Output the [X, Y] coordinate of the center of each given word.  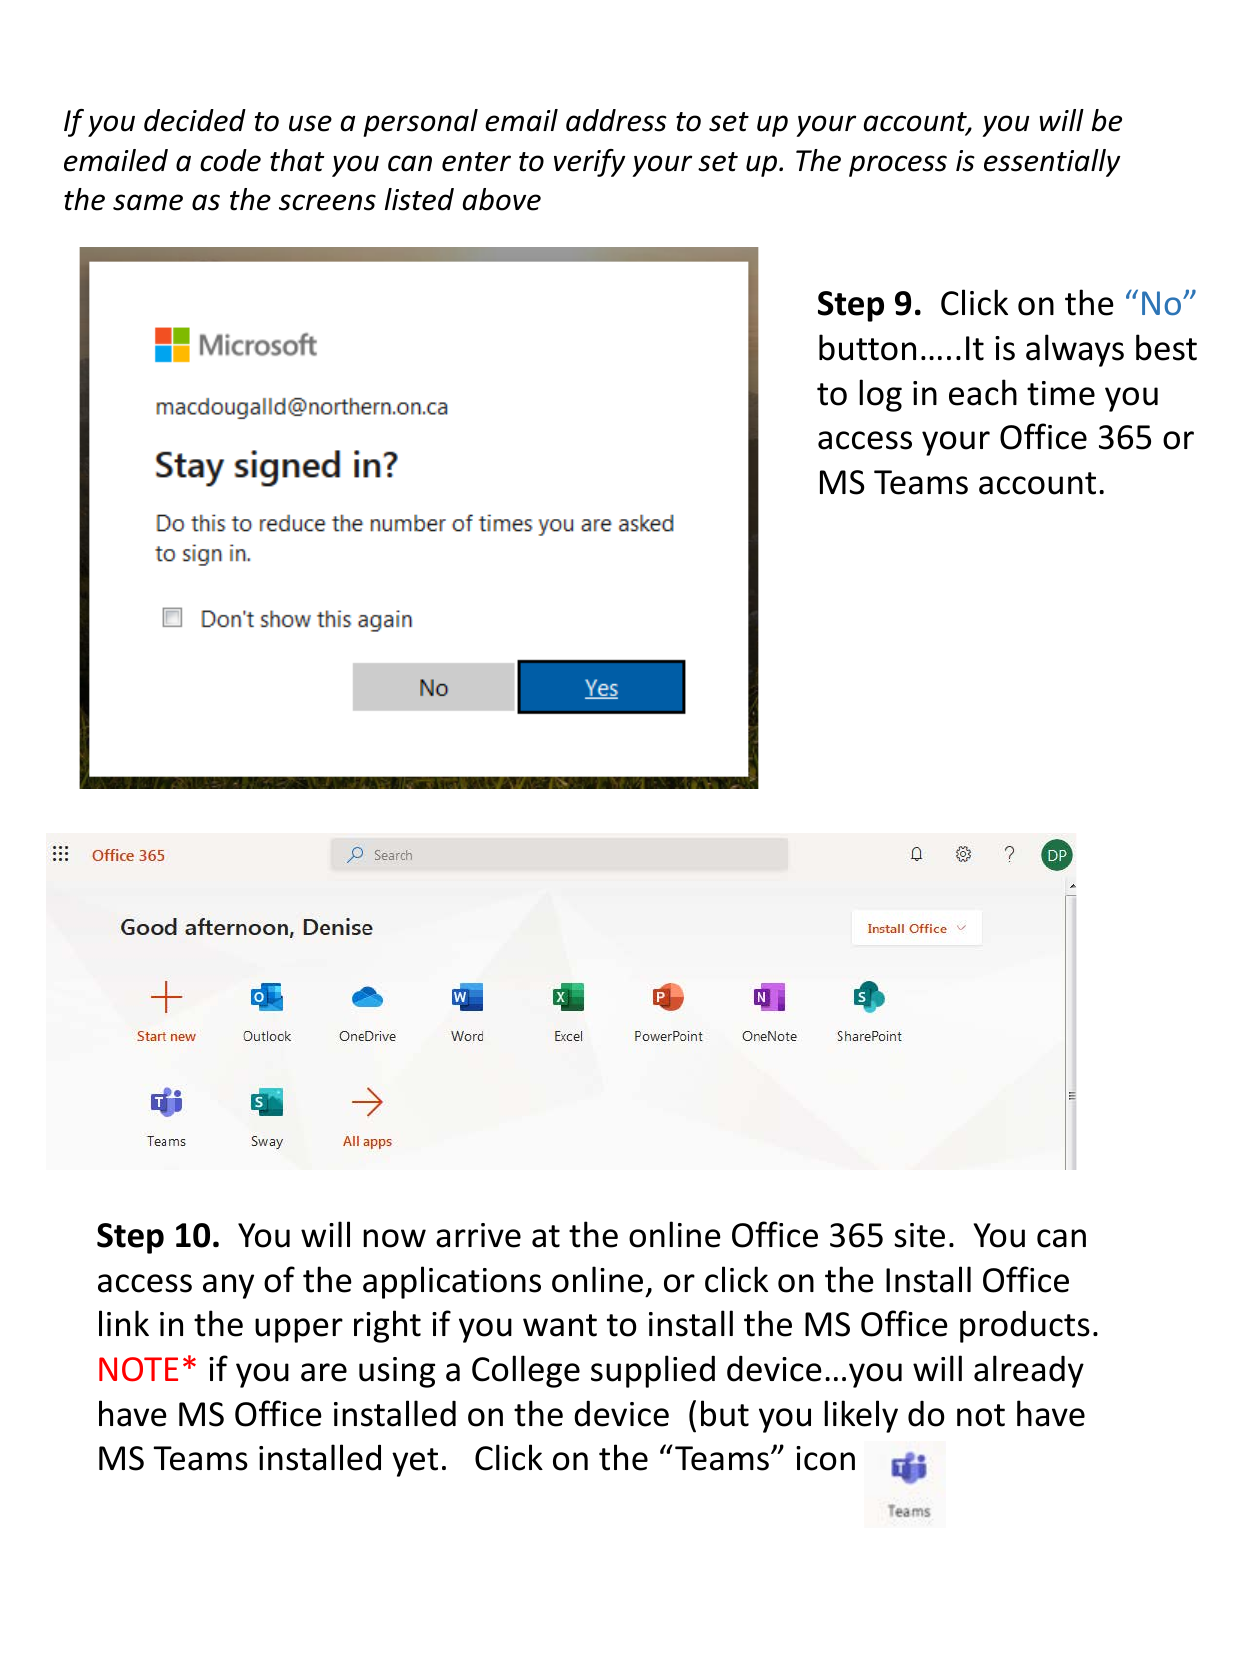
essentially [1052, 163]
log [880, 395]
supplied [653, 1371]
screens [327, 202]
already [1029, 1371]
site [919, 1235]
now [394, 1238]
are [324, 1372]
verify [589, 163]
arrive [478, 1235]
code [230, 160]
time [1061, 393]
